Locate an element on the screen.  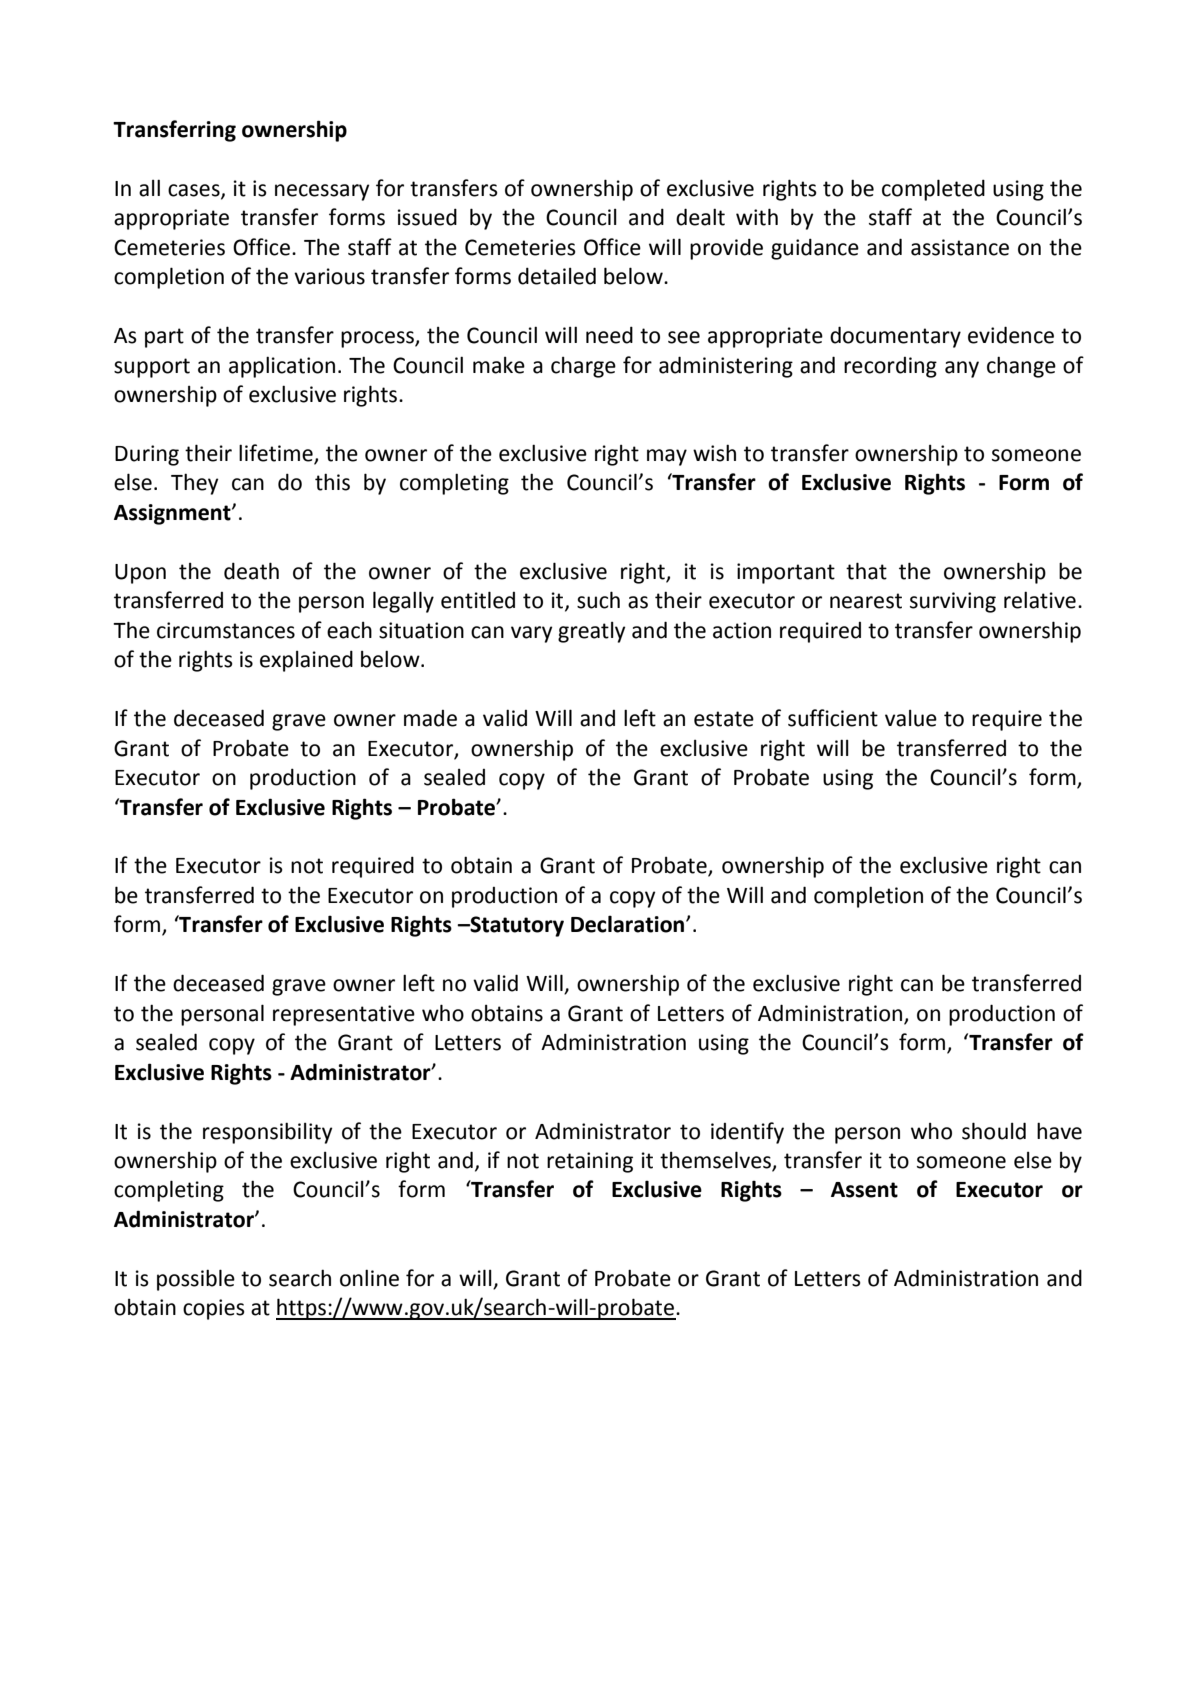
value is located at coordinates (911, 718).
